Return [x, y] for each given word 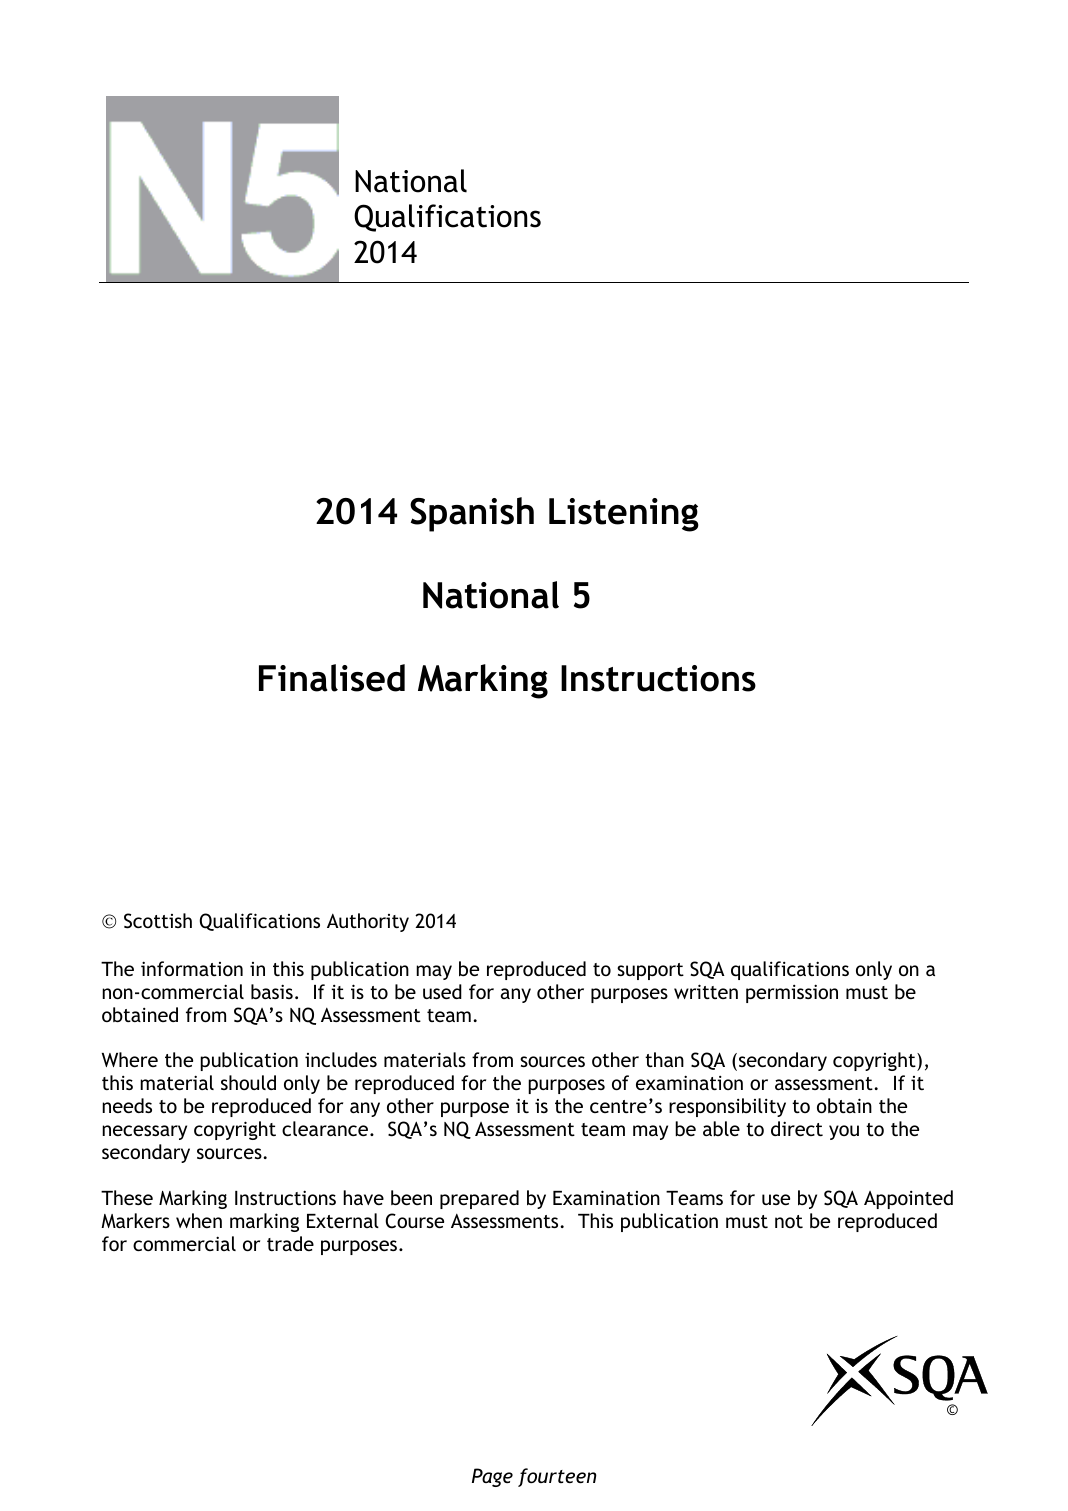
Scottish [158, 921]
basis [272, 991]
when [199, 1220]
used [442, 991]
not [789, 1221]
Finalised [332, 678]
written [706, 991]
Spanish [472, 514]
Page [492, 1477]
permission [792, 993]
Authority [368, 922]
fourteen [557, 1477]
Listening [624, 515]
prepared [479, 1199]
